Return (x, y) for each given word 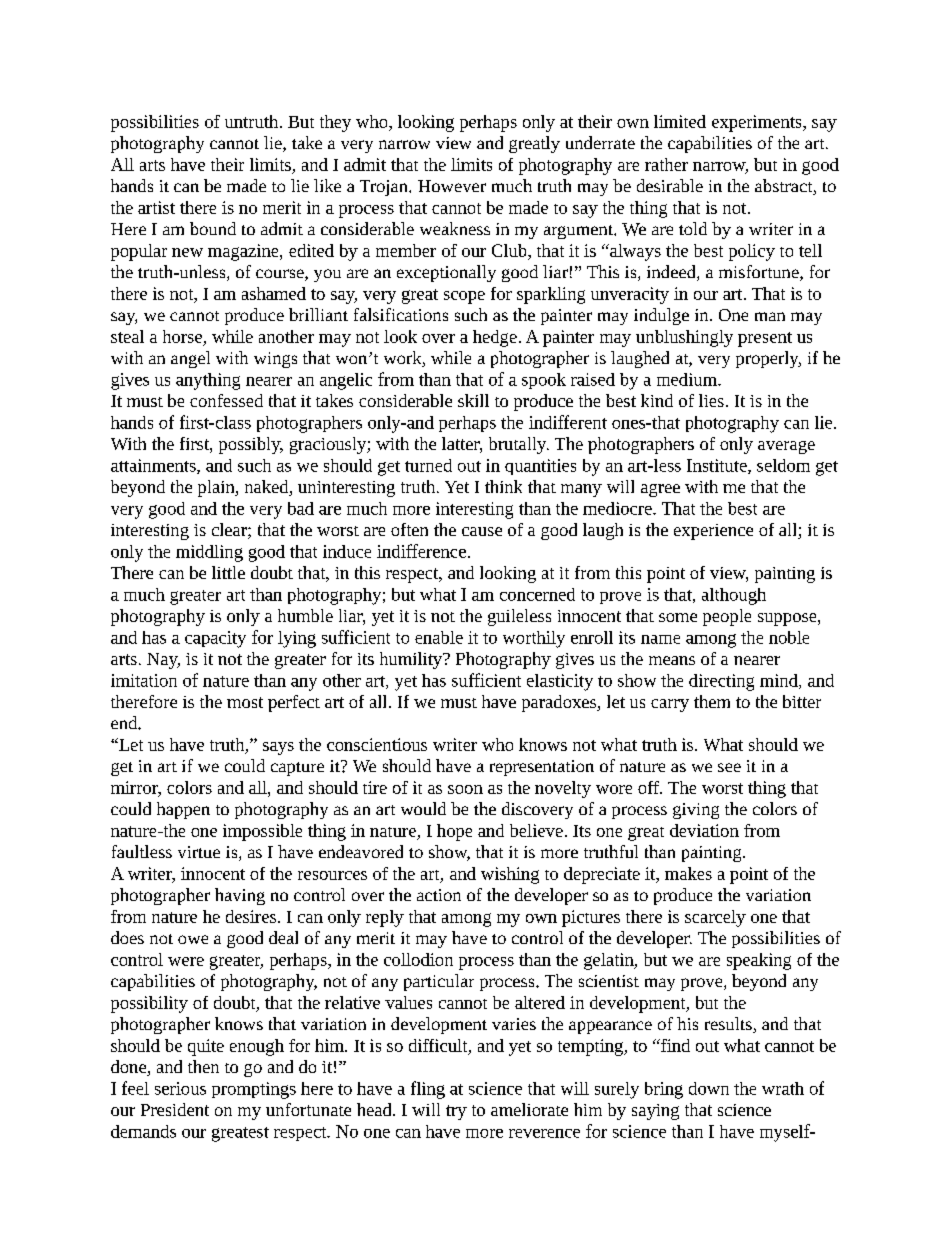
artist (156, 207)
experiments (758, 123)
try (456, 1112)
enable (439, 637)
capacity (215, 639)
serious (180, 1088)
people (727, 617)
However (452, 186)
